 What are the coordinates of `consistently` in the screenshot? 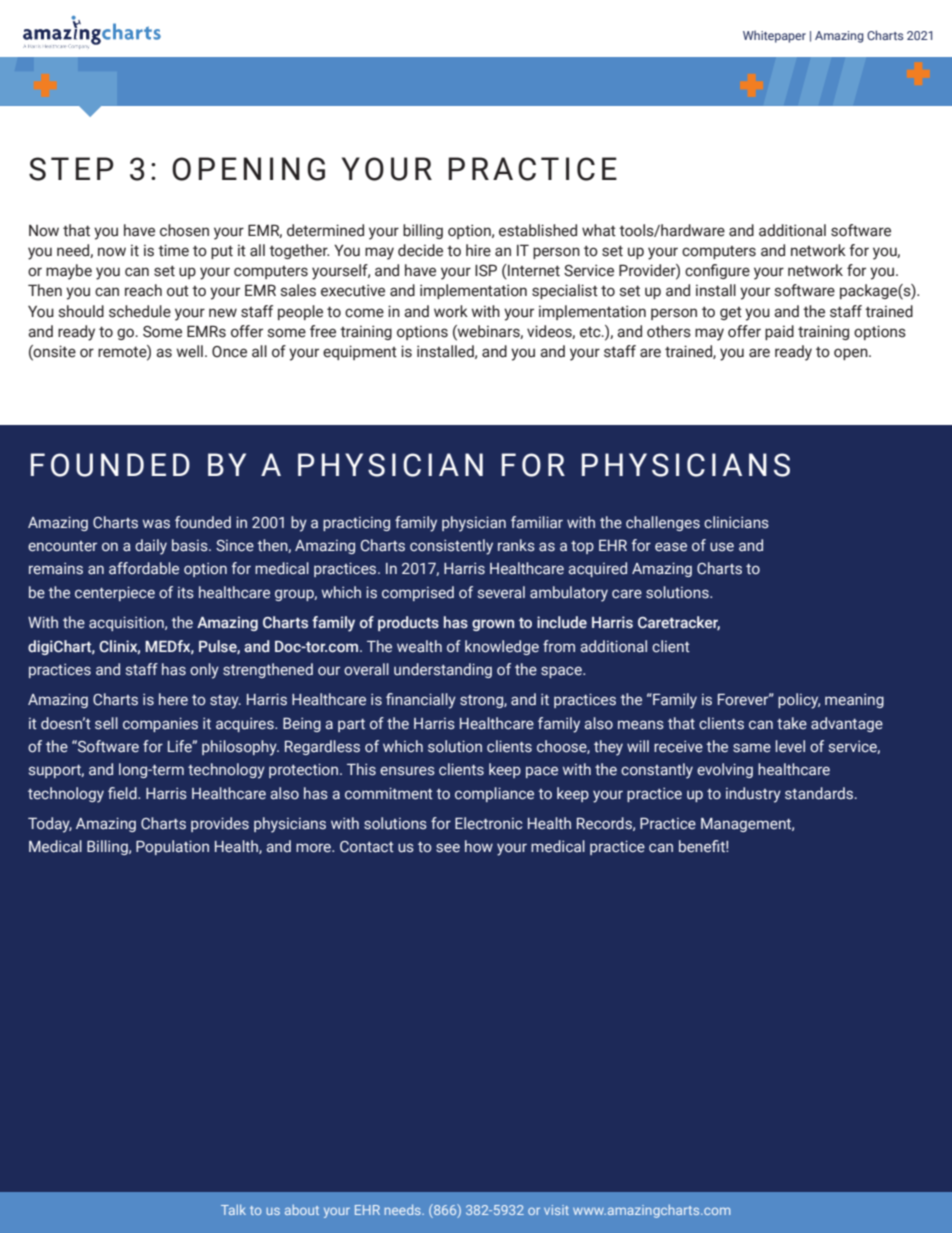 It's located at (451, 547).
